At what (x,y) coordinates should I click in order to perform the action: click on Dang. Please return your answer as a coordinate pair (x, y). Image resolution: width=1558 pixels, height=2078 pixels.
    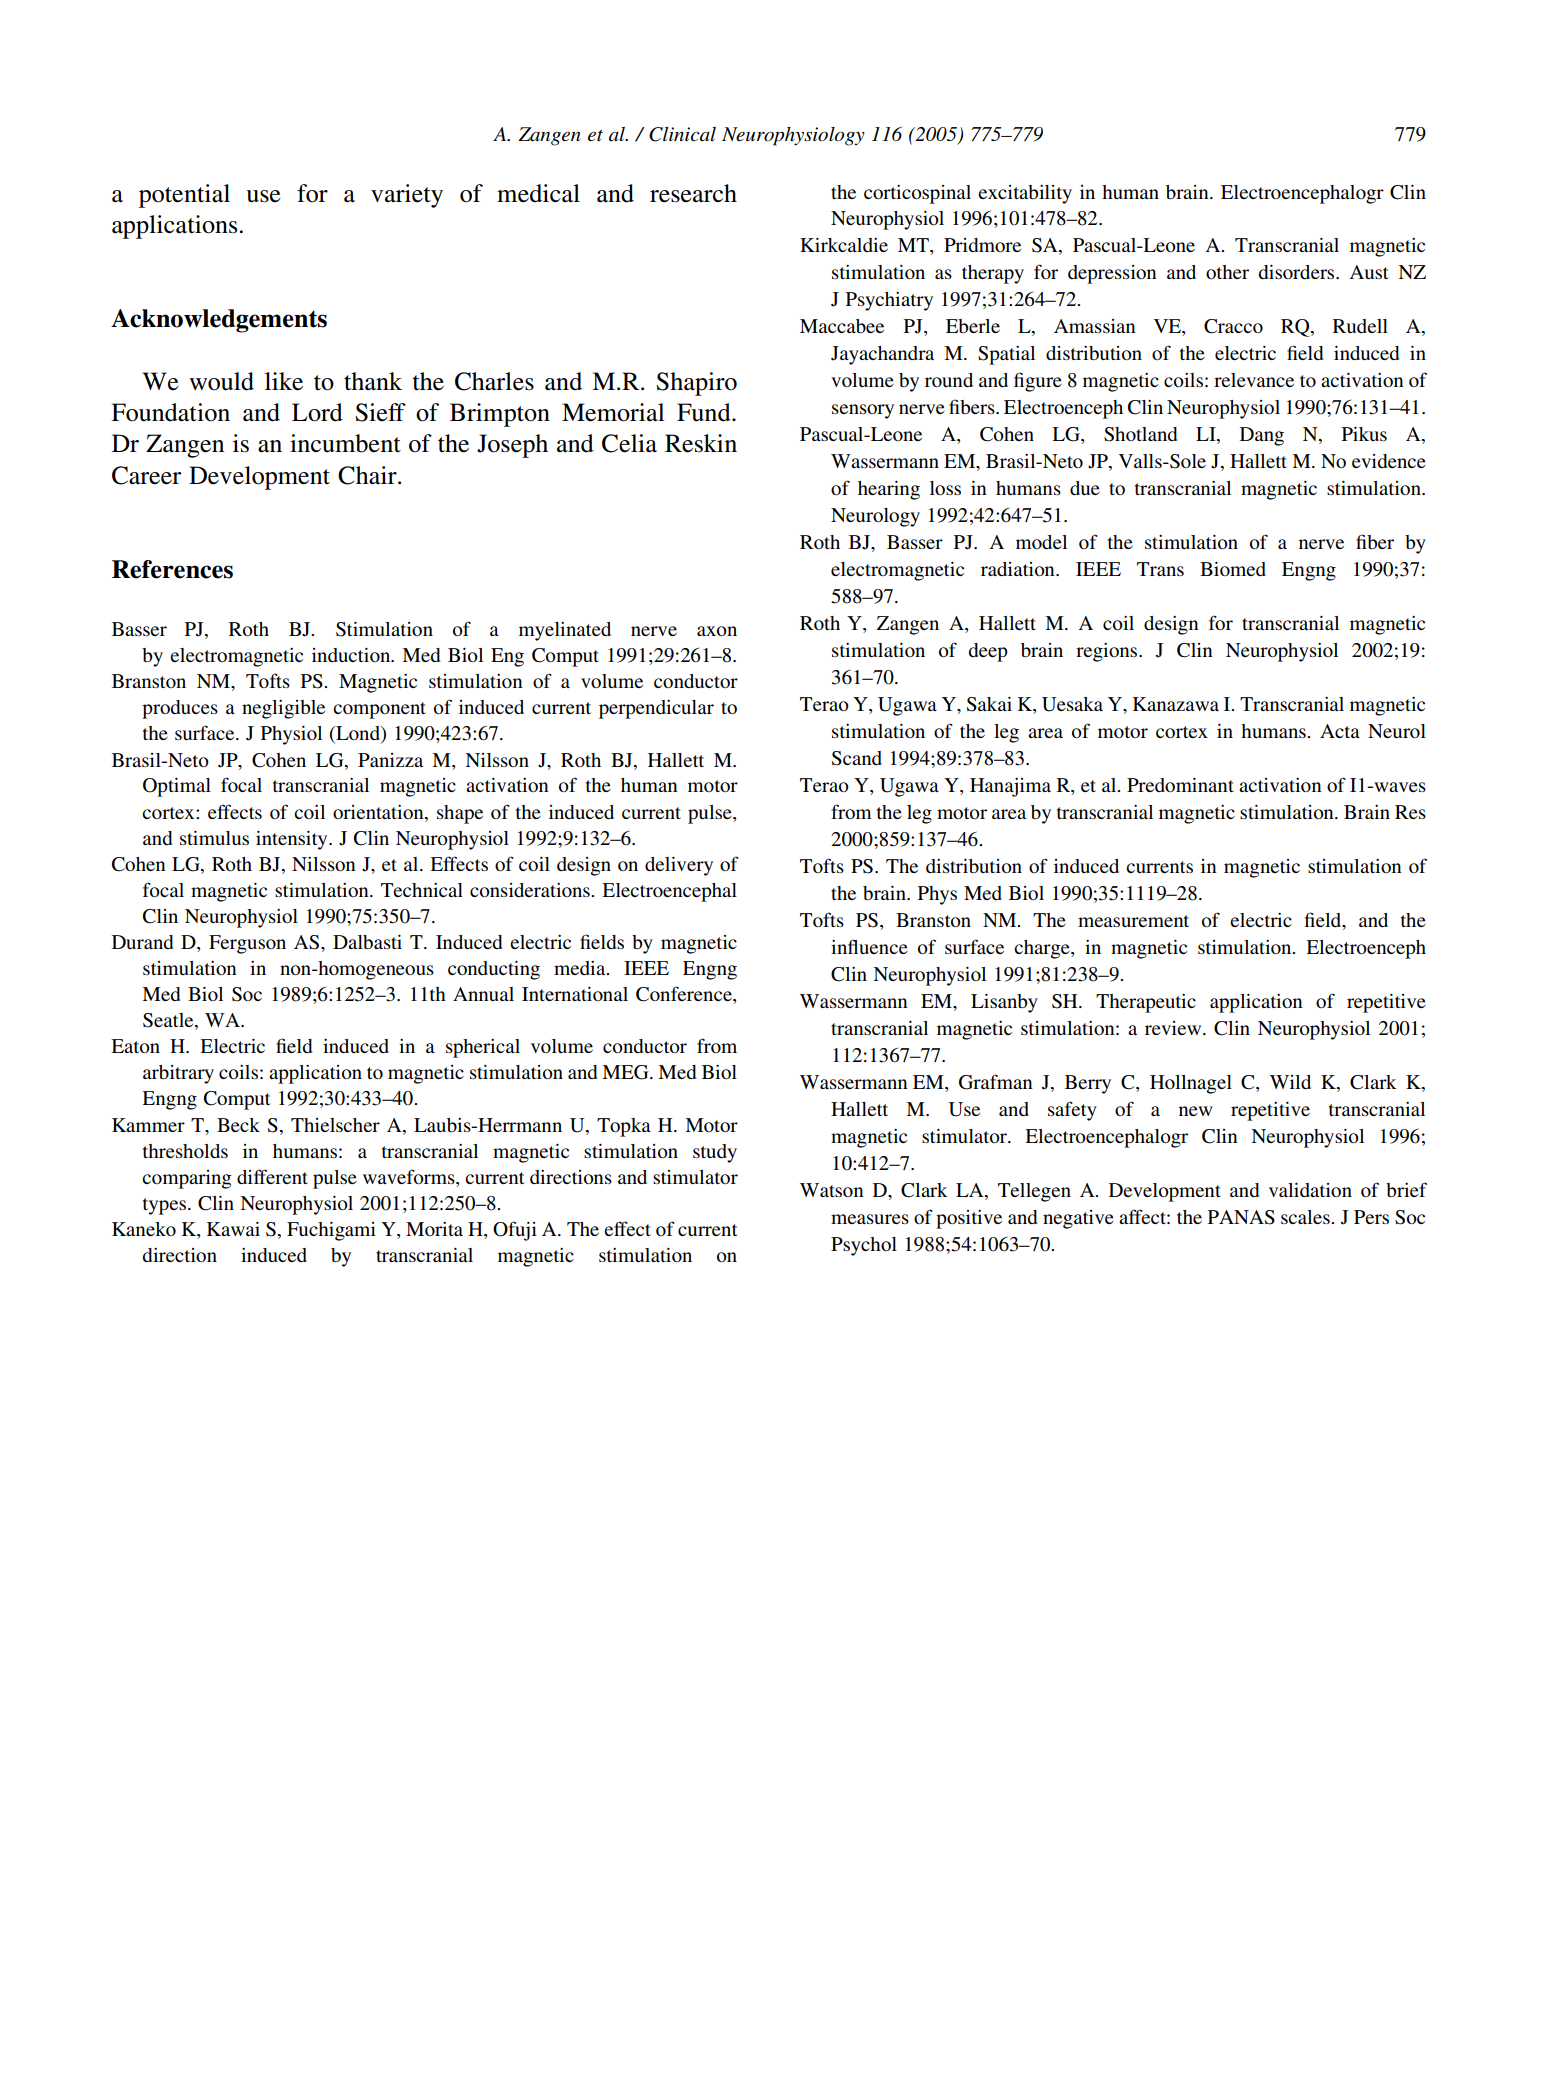
    Looking at the image, I should click on (1262, 436).
